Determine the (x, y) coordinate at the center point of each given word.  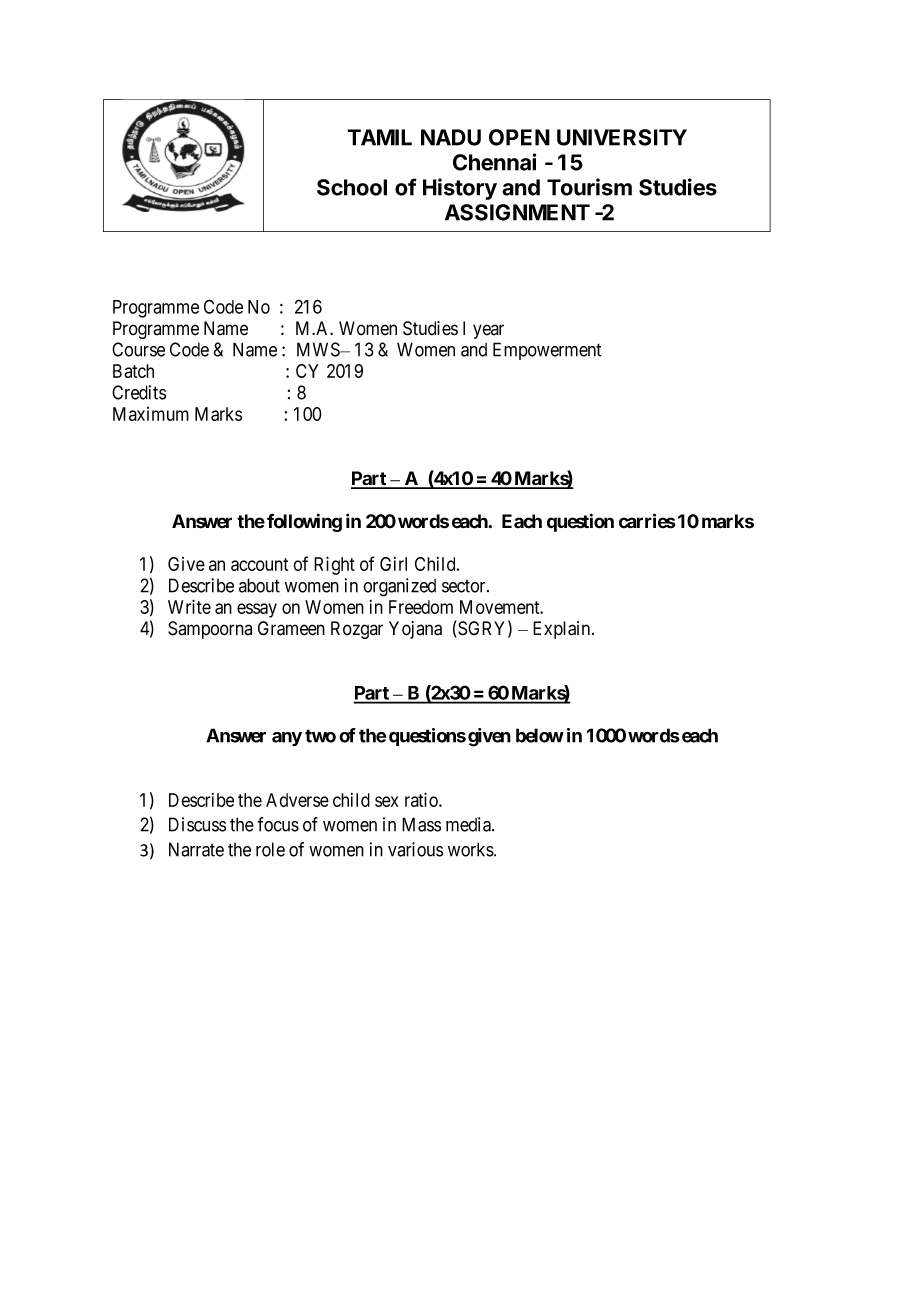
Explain (563, 630)
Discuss (197, 824)
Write (189, 606)
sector (465, 586)
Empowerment (547, 351)
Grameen (291, 628)
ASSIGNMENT (517, 212)
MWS (319, 349)
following (304, 522)
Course (138, 349)
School (352, 187)
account (259, 564)
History (460, 189)
